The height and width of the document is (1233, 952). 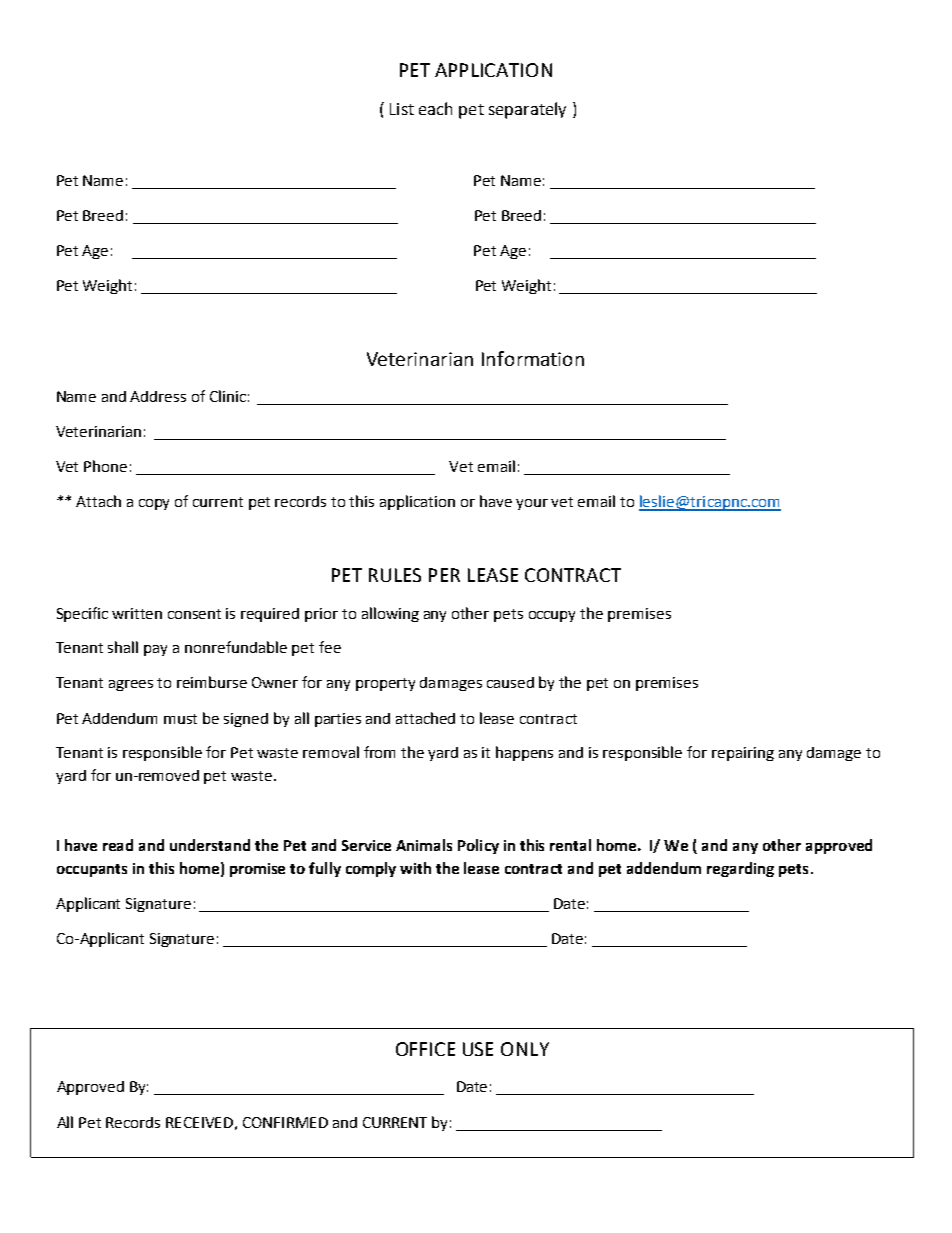 I want to click on each, so click(x=435, y=108).
